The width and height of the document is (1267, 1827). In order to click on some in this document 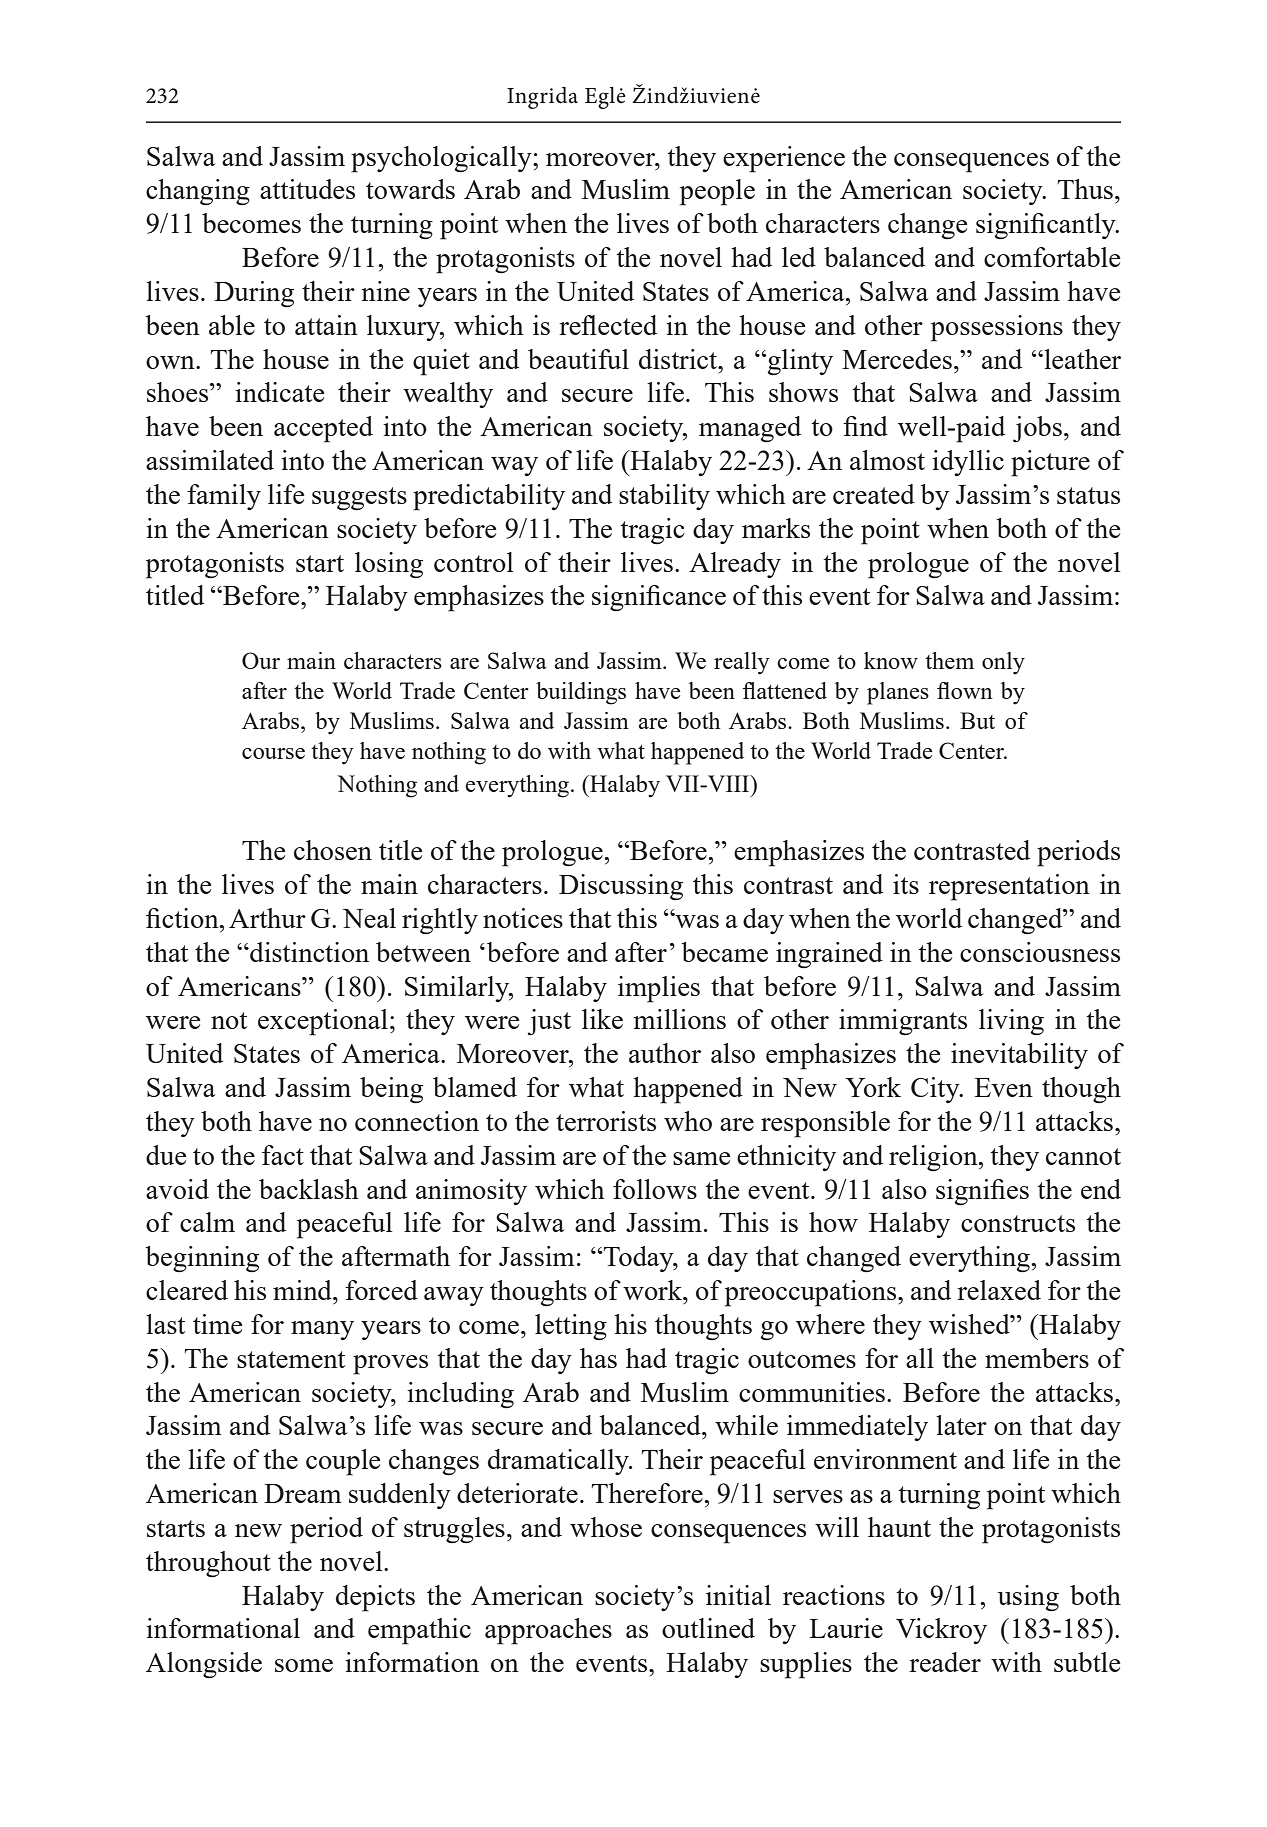, I will do `click(304, 1665)`.
